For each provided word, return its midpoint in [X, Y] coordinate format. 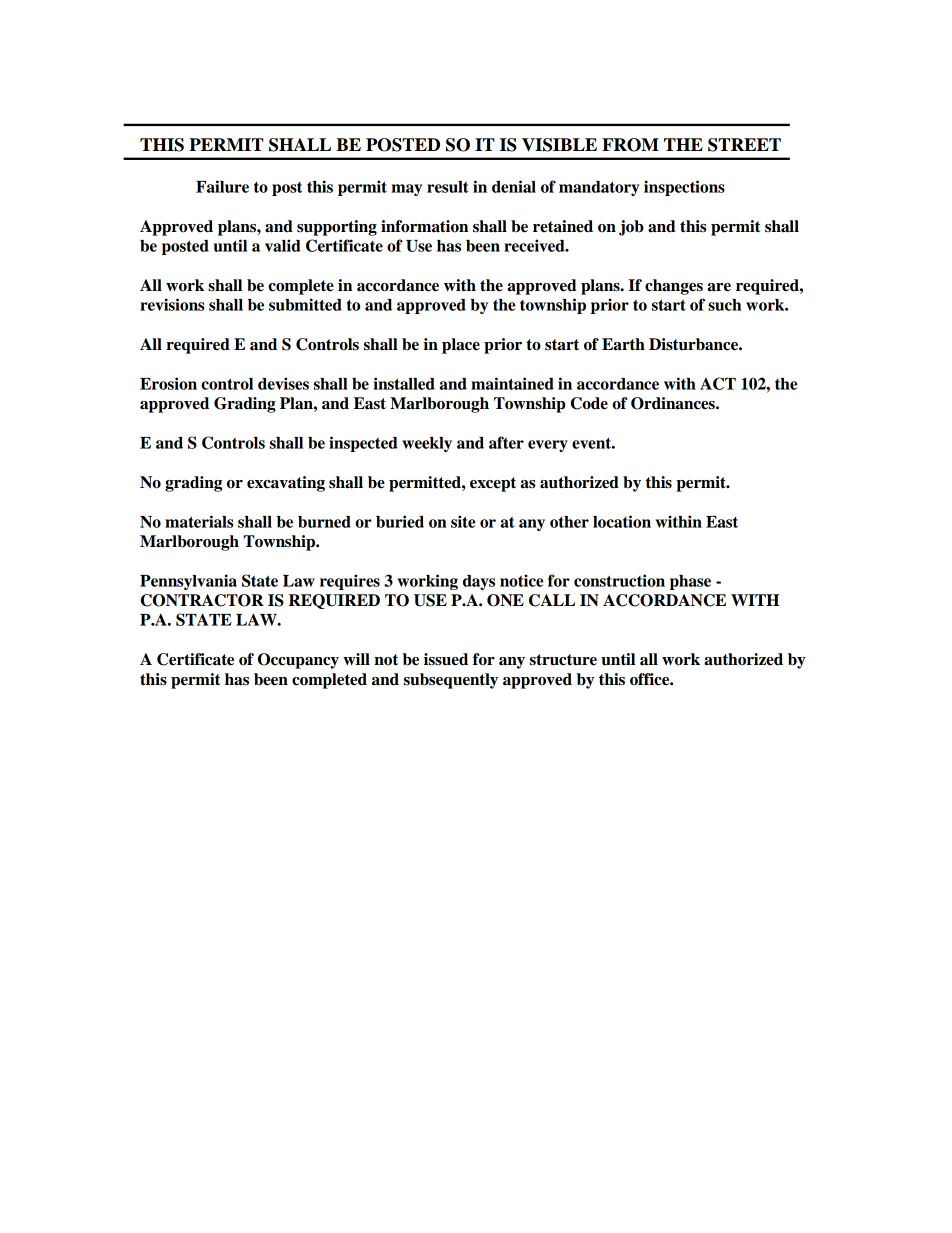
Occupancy [298, 661]
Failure [222, 186]
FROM [630, 145]
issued [446, 659]
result [447, 187]
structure [563, 660]
